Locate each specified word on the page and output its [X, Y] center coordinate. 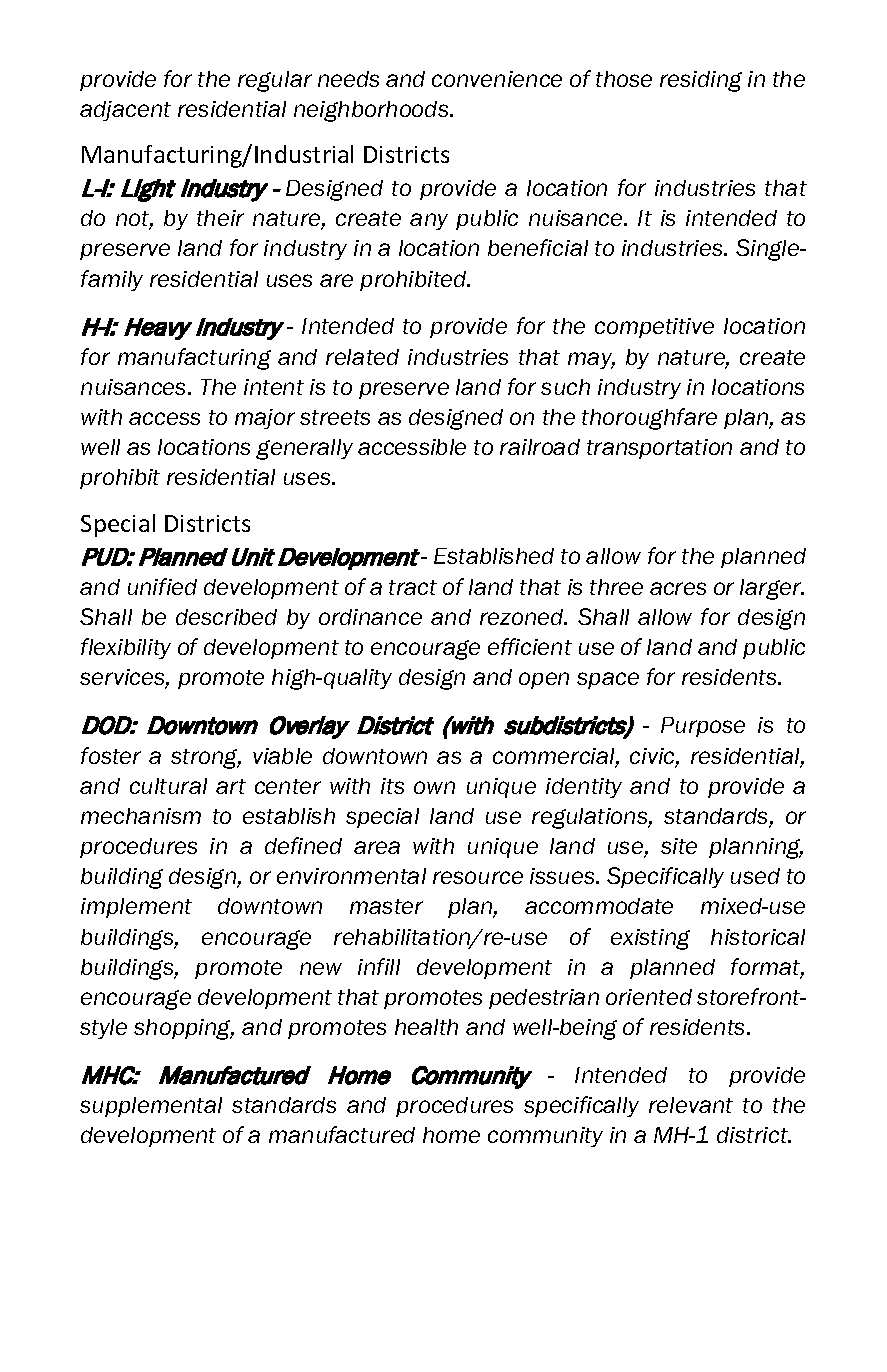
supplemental [151, 1107]
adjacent [125, 111]
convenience [497, 79]
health [426, 1027]
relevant [691, 1105]
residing [701, 81]
